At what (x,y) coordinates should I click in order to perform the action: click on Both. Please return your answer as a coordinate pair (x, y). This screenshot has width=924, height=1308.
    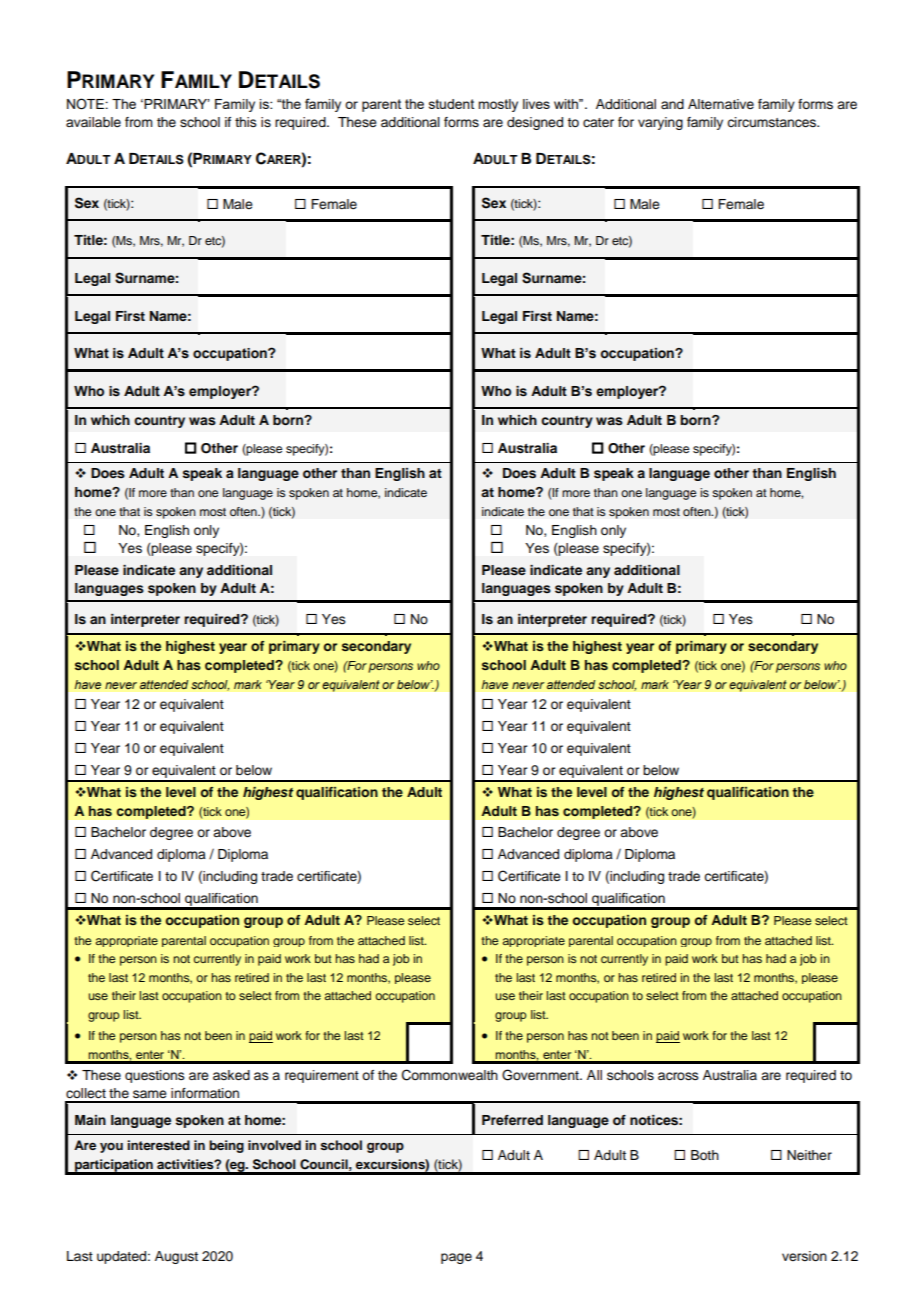
    Looking at the image, I should click on (705, 1155).
